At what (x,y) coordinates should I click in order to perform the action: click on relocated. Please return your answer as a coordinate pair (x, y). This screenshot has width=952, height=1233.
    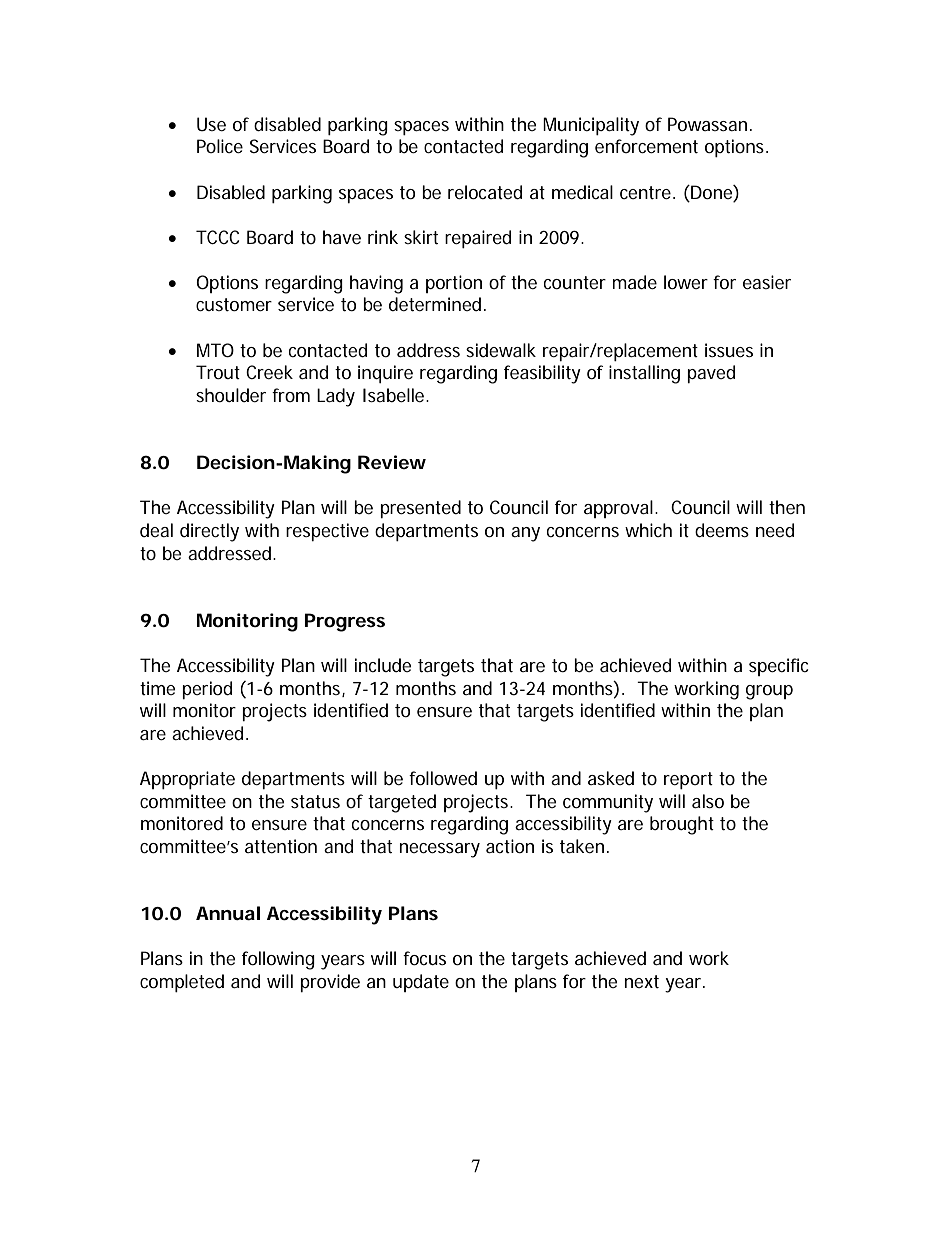
    Looking at the image, I should click on (485, 192).
